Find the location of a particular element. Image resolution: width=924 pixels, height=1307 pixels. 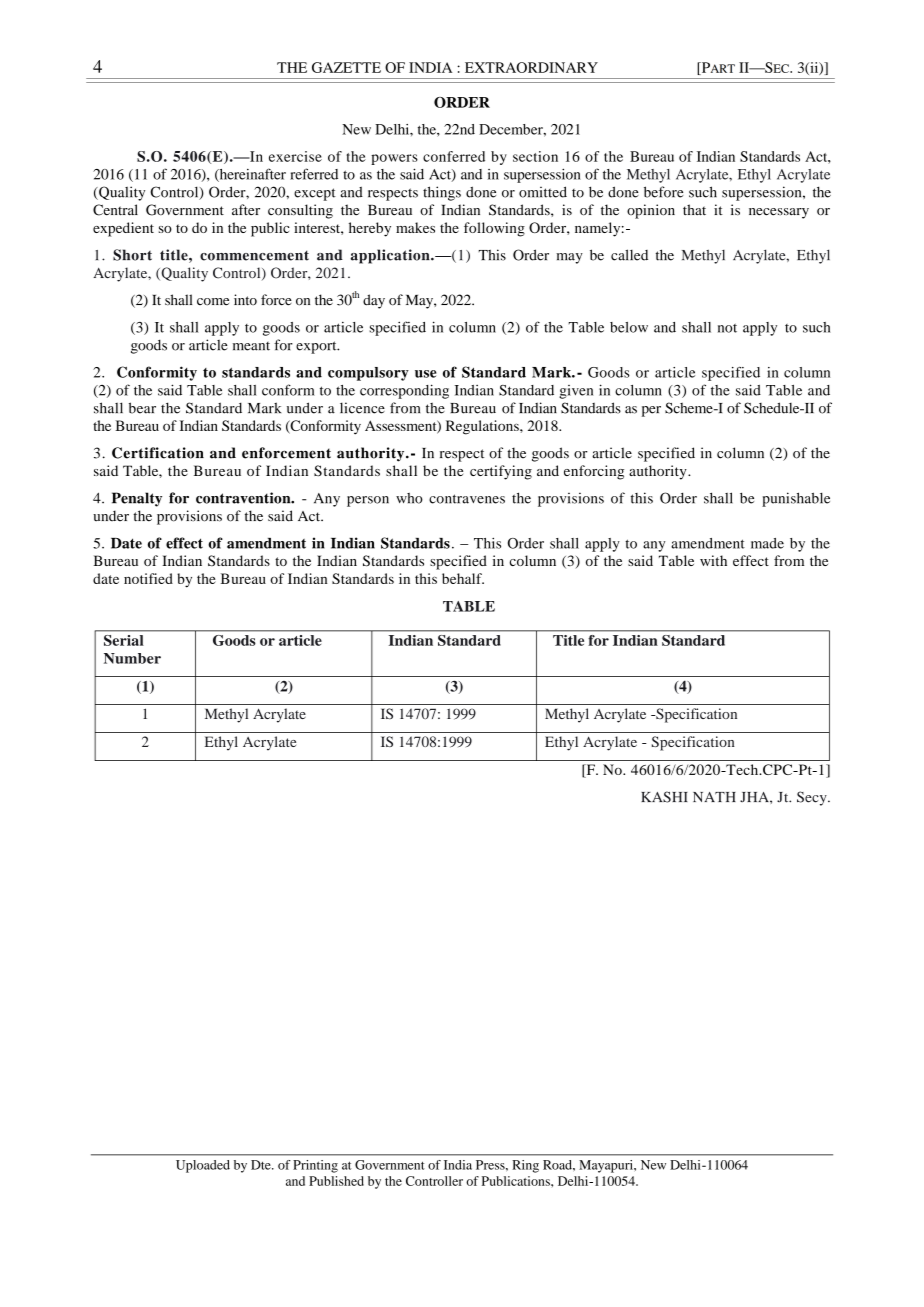

exercise is located at coordinates (295, 156).
